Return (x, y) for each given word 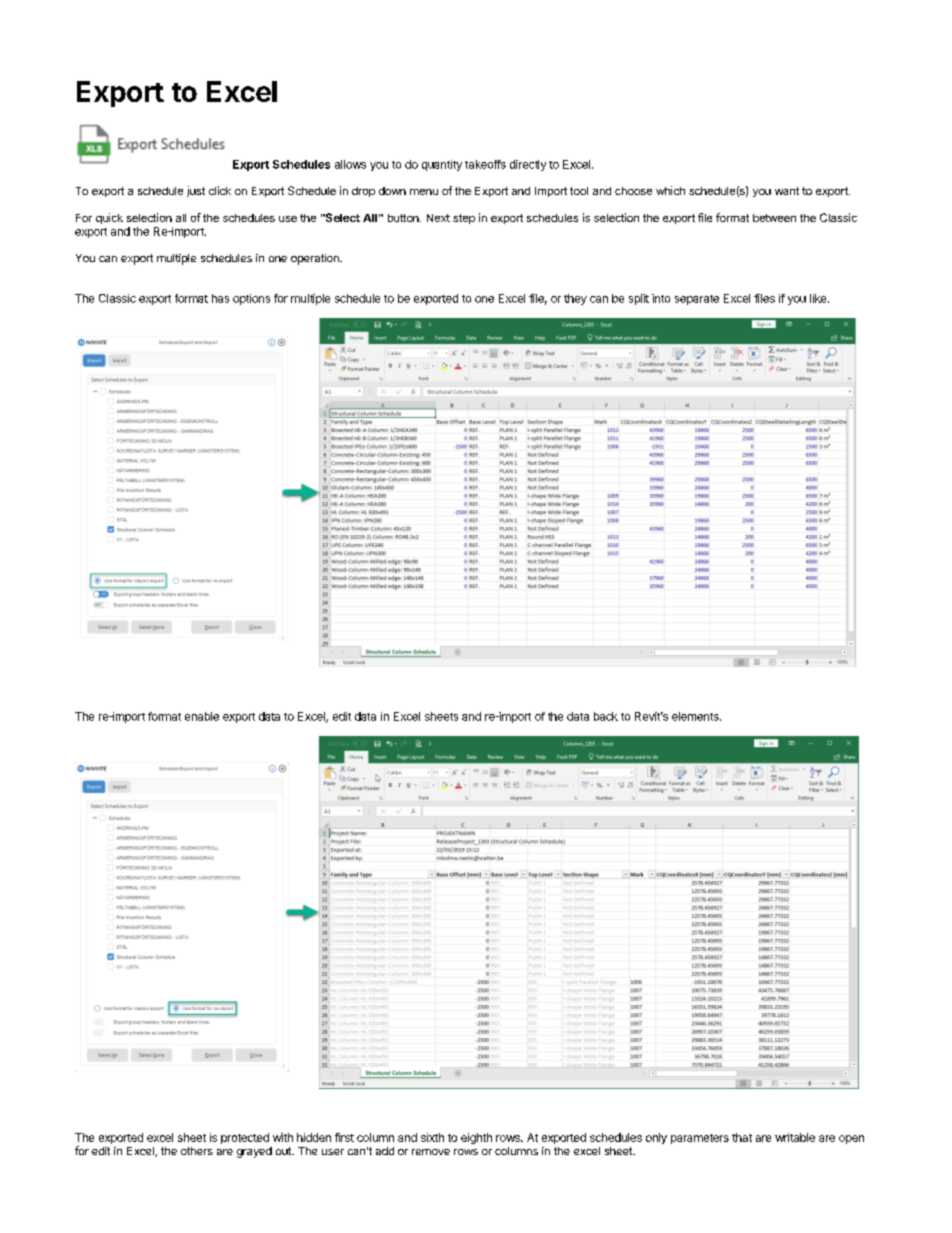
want (787, 191)
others (197, 1151)
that (742, 1137)
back (606, 716)
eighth (476, 1138)
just (196, 191)
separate (697, 300)
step (464, 219)
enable (202, 716)
